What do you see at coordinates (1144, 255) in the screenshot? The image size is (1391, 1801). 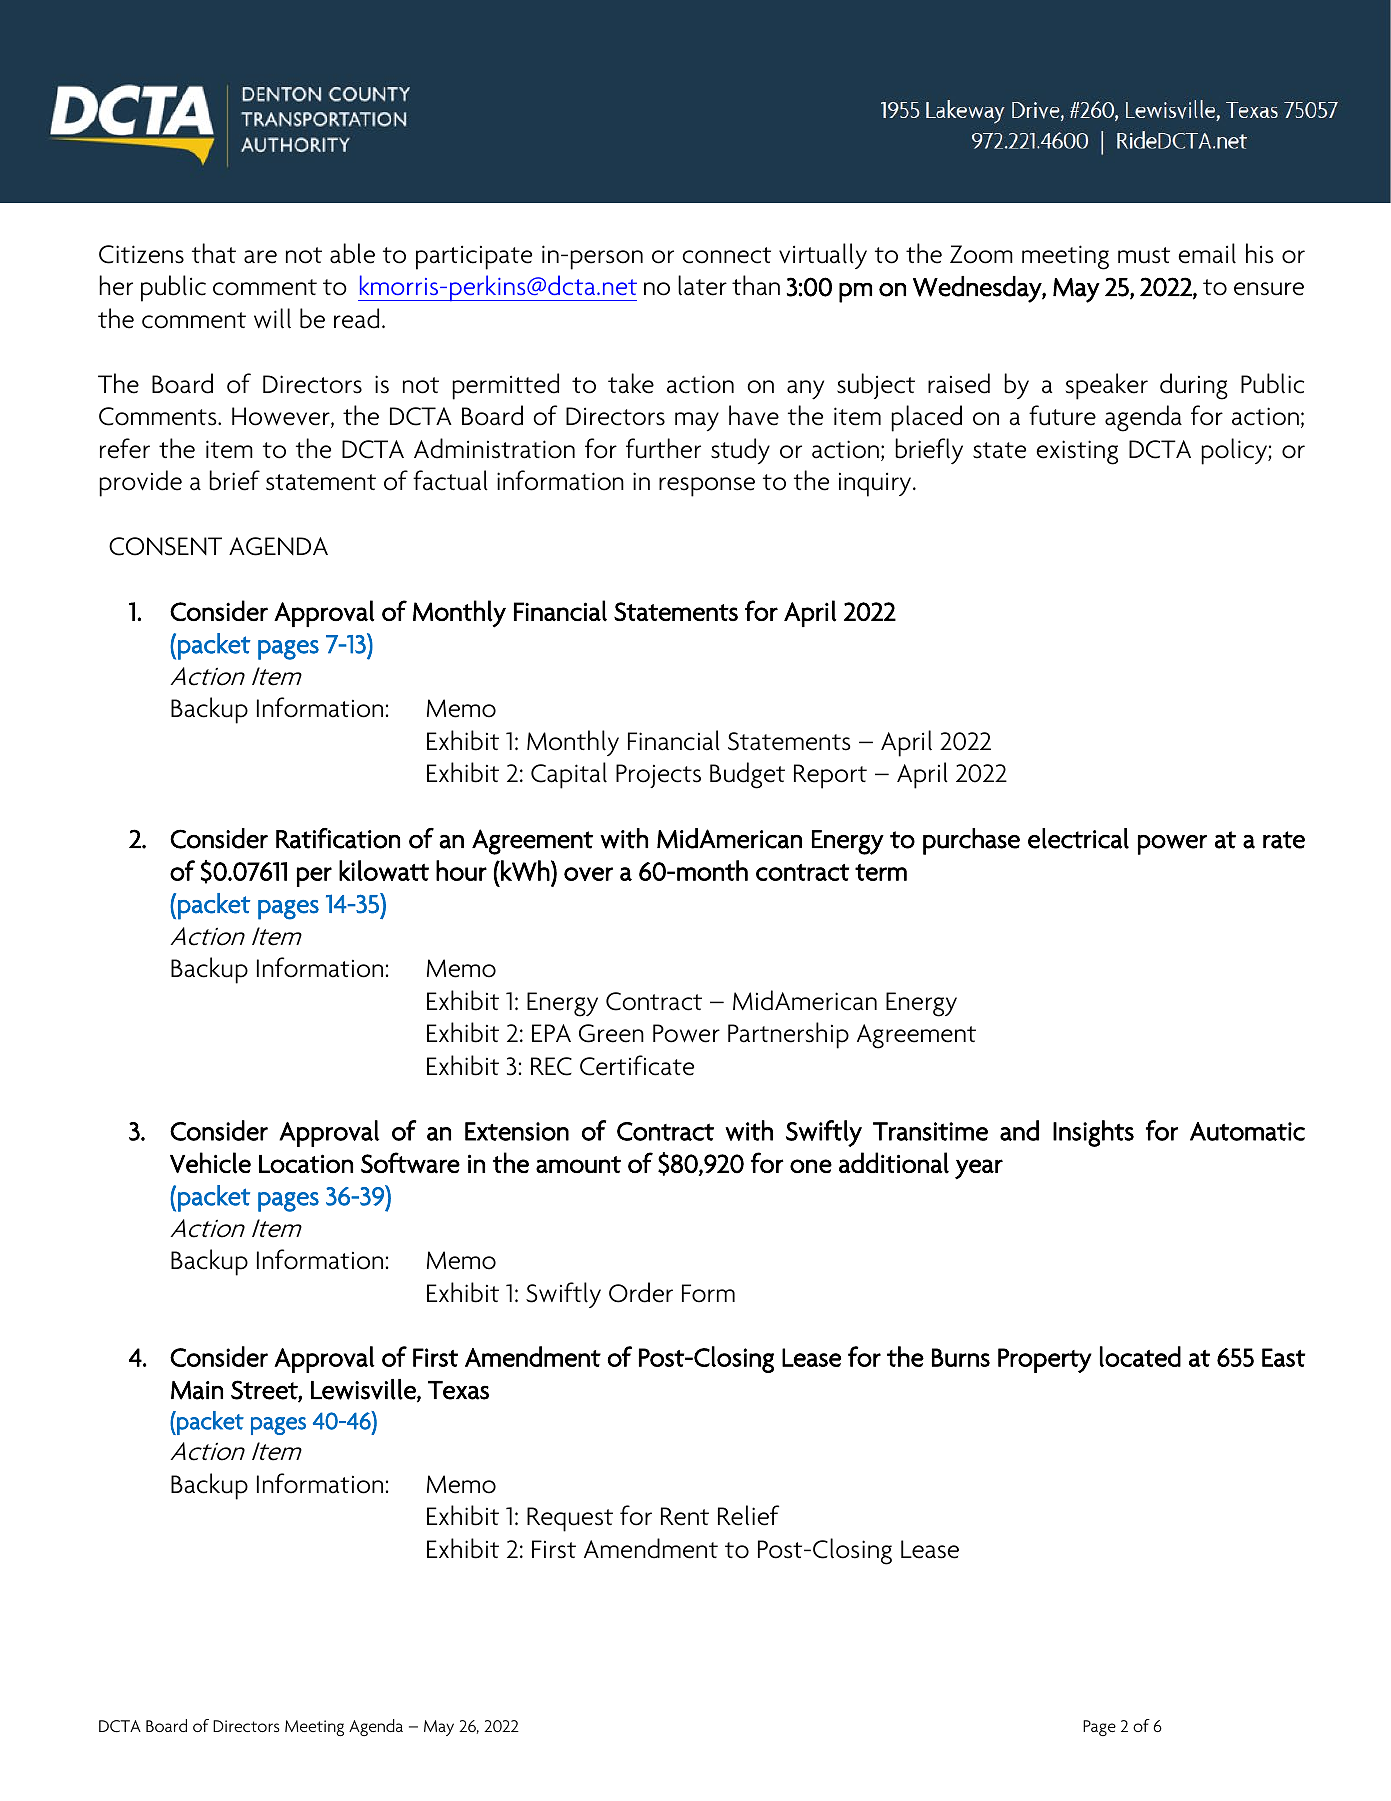 I see `must` at bounding box center [1144, 255].
